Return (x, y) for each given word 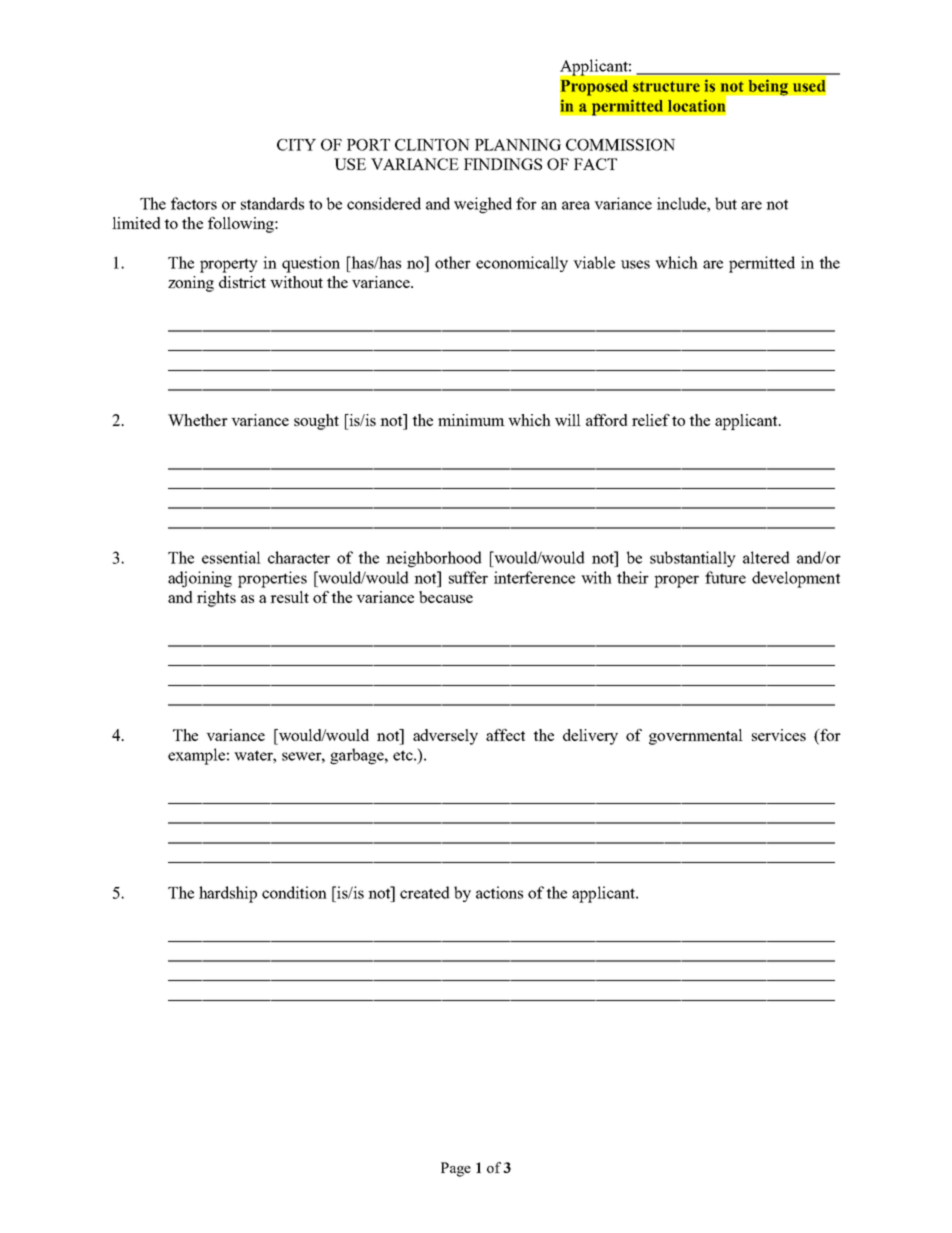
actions (499, 892)
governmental (696, 737)
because (446, 597)
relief (651, 420)
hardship (228, 894)
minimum (471, 420)
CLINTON (432, 145)
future (725, 577)
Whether (198, 420)
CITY (296, 145)
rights (216, 599)
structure (666, 86)
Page (456, 1169)
